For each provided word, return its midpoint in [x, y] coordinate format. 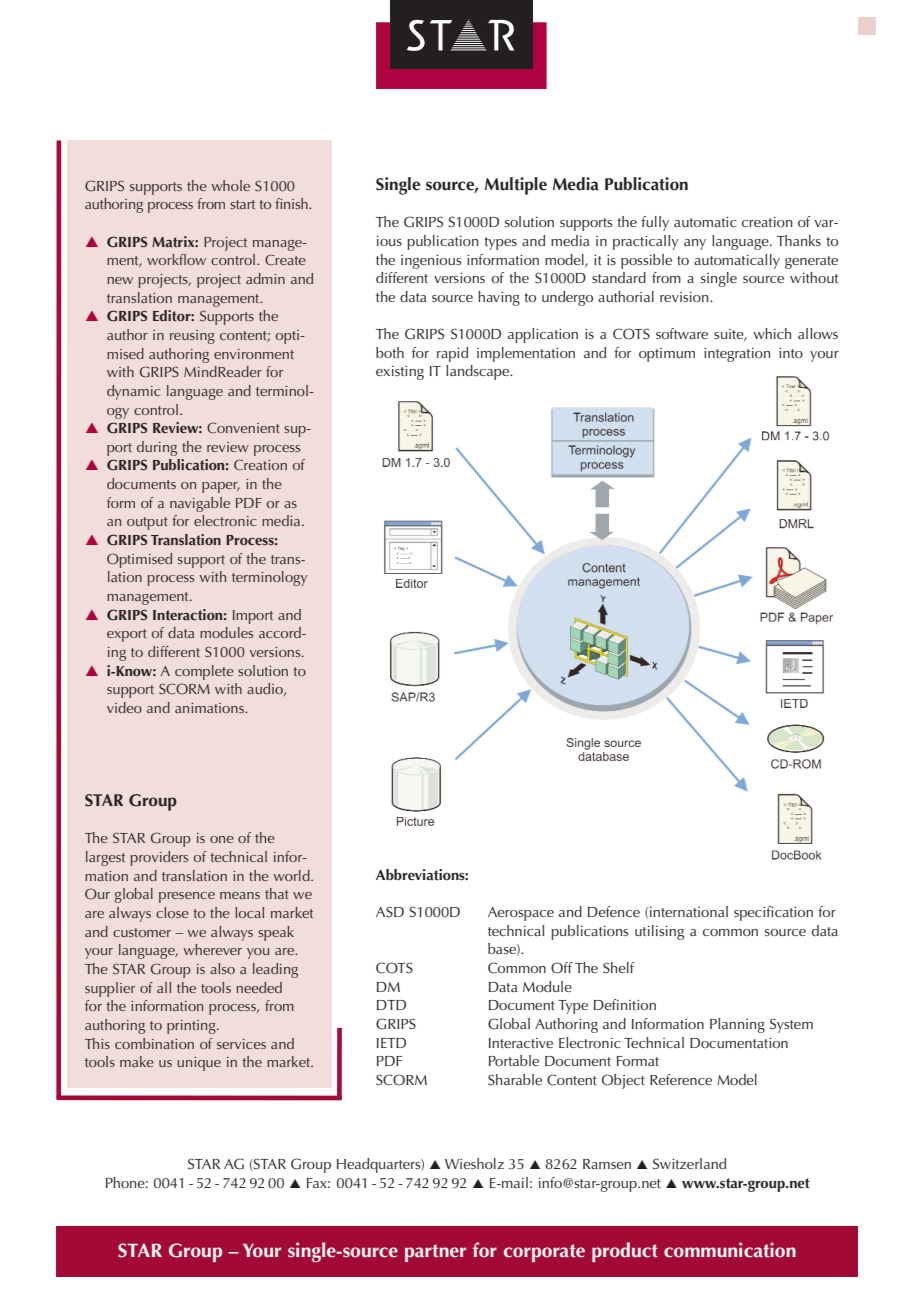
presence [187, 897]
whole [230, 185]
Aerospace [521, 914]
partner [435, 1253]
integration [737, 355]
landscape [479, 372]
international [689, 911]
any [695, 244]
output [147, 523]
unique [199, 1064]
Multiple [516, 186]
